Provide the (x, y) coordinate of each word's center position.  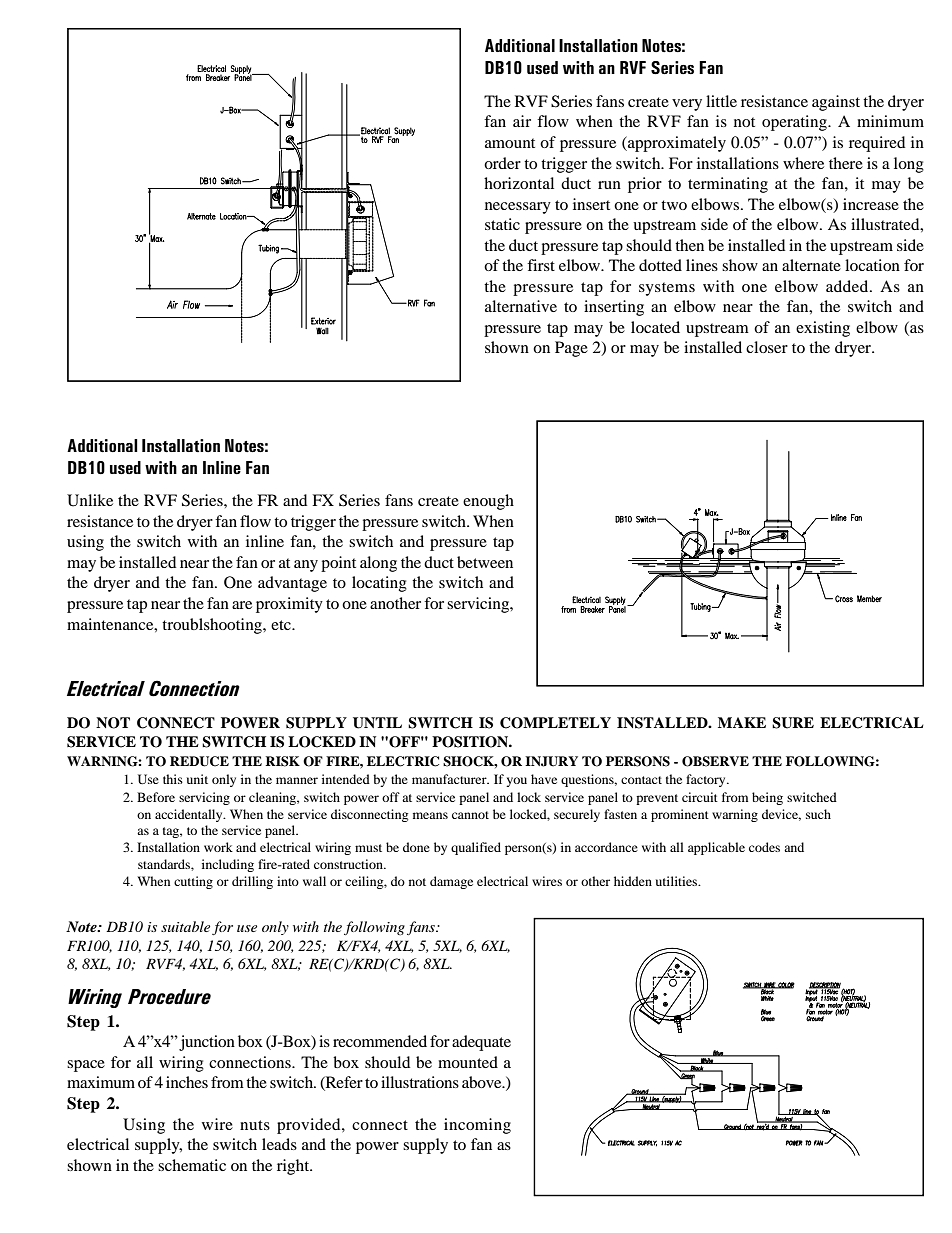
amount (510, 143)
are (242, 605)
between (485, 562)
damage (451, 882)
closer (767, 347)
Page (571, 349)
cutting (193, 882)
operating (795, 123)
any (306, 566)
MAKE (742, 722)
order (502, 163)
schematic (192, 1165)
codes (764, 847)
